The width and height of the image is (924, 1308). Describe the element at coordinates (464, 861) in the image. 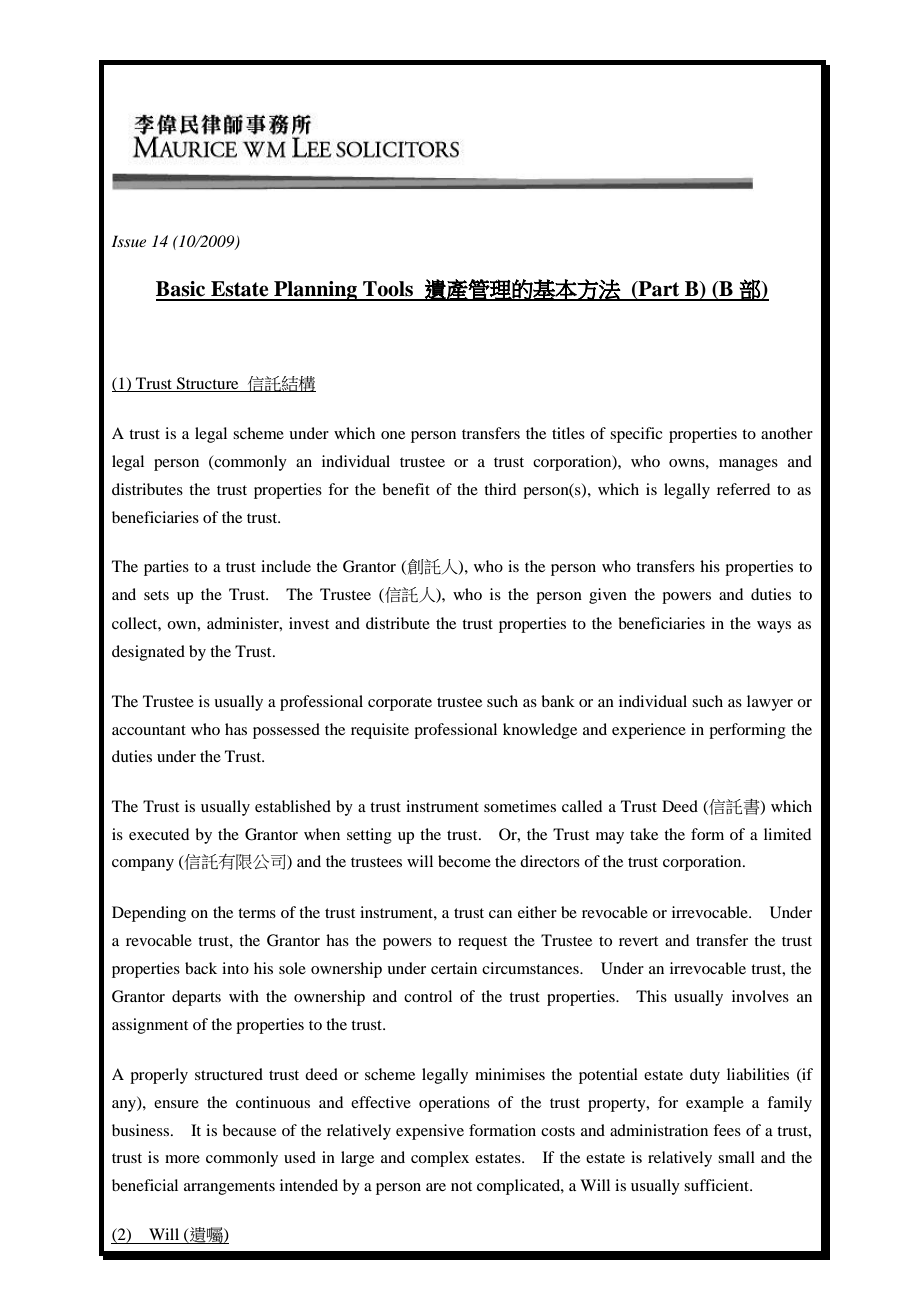

I see `become` at that location.
